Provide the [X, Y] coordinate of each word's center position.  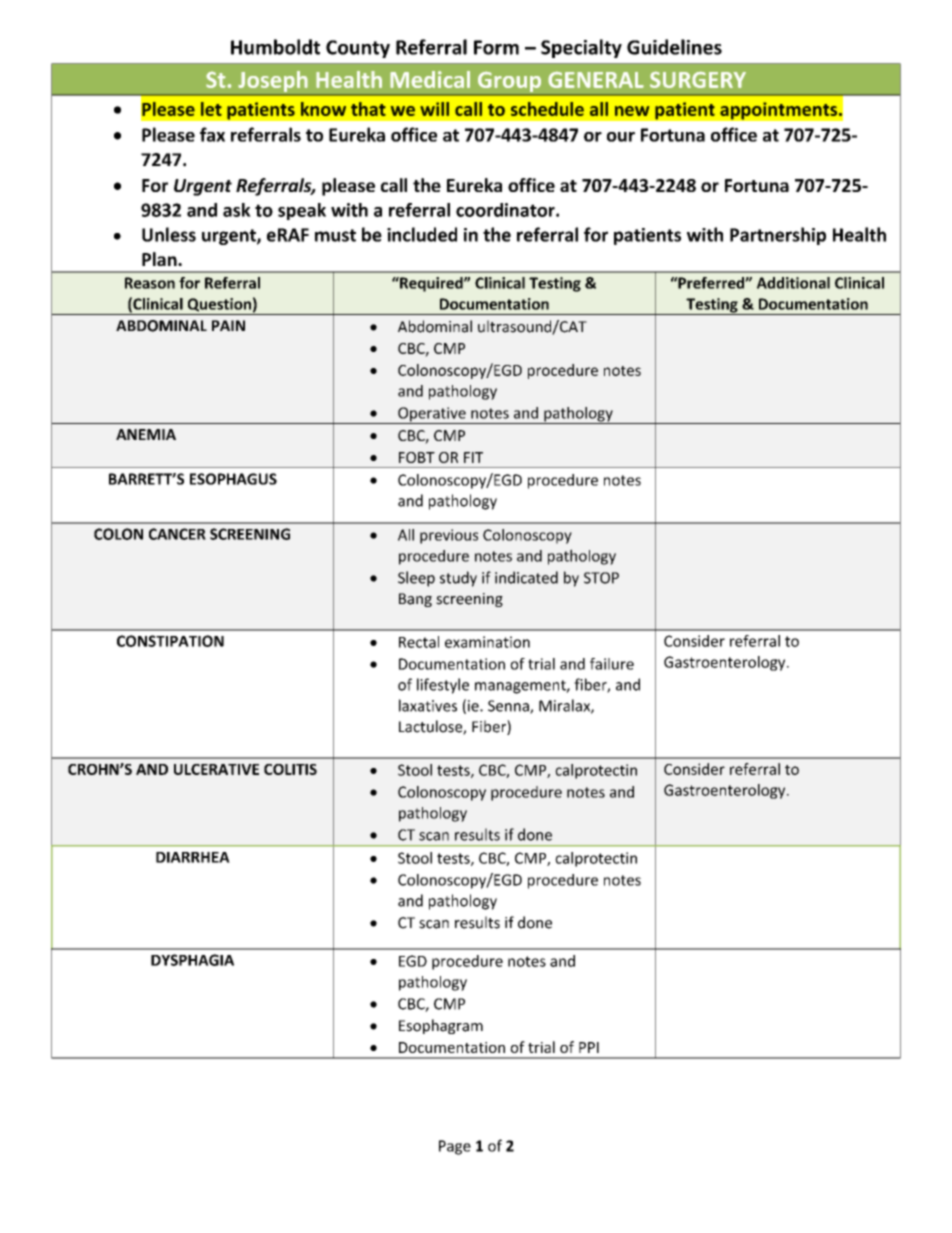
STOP [601, 578]
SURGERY [698, 79]
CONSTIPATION [170, 641]
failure [612, 664]
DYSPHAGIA [192, 960]
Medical [430, 79]
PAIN [228, 325]
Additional [793, 283]
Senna [509, 707]
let [211, 109]
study [458, 579]
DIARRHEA [193, 857]
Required [431, 284]
